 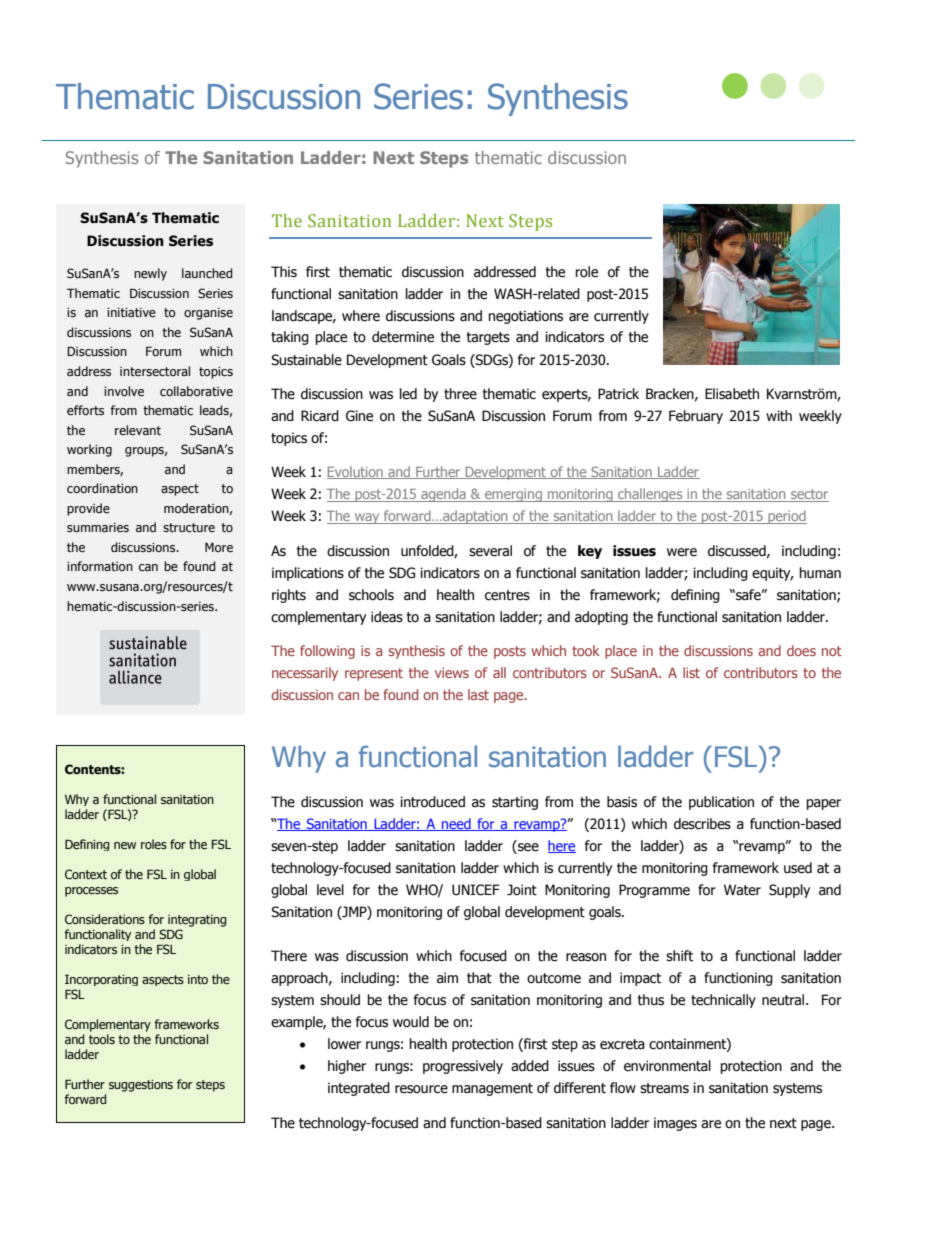 What do you see at coordinates (492, 1089) in the screenshot?
I see `management` at bounding box center [492, 1089].
